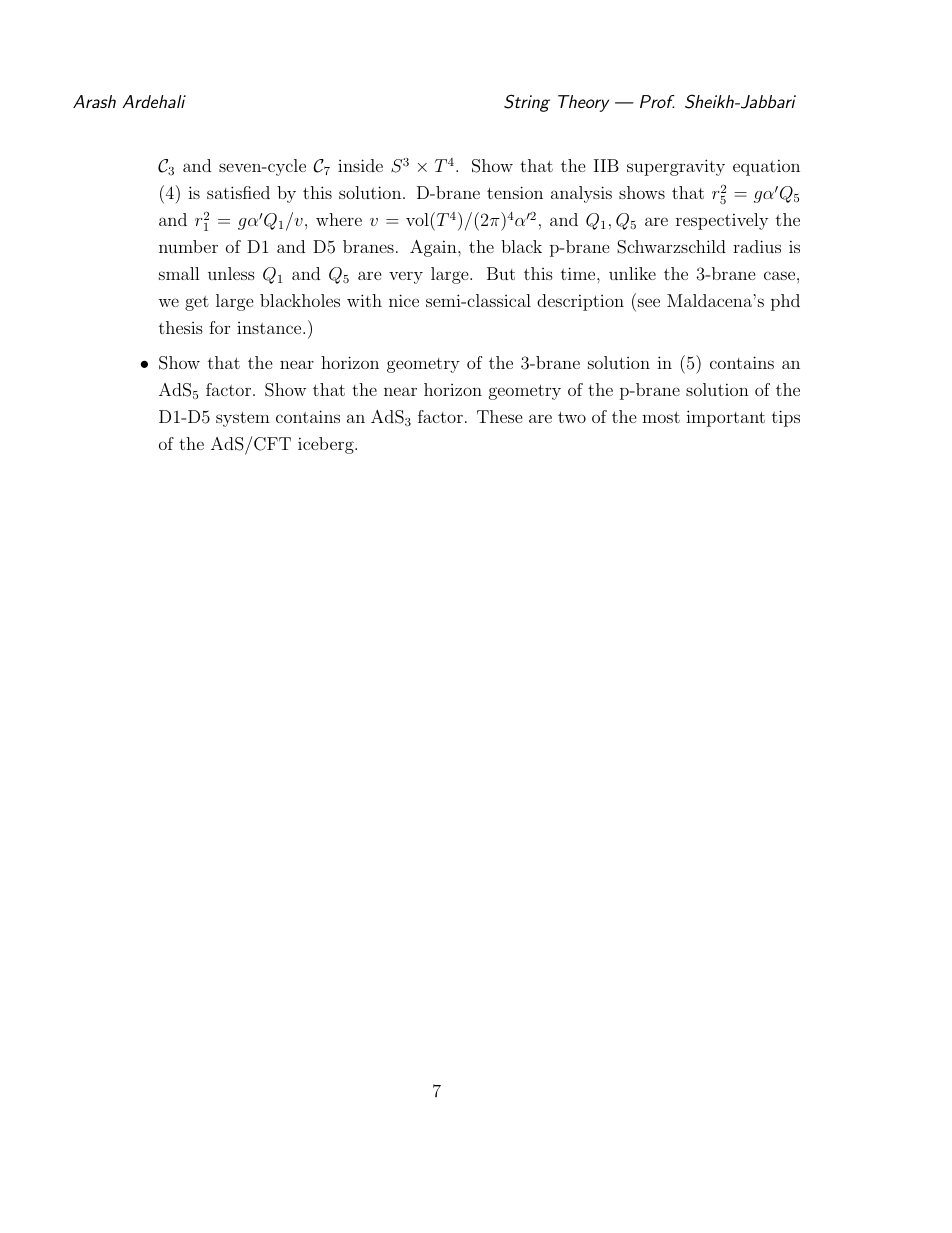  What do you see at coordinates (527, 103) in the screenshot?
I see `String` at bounding box center [527, 103].
